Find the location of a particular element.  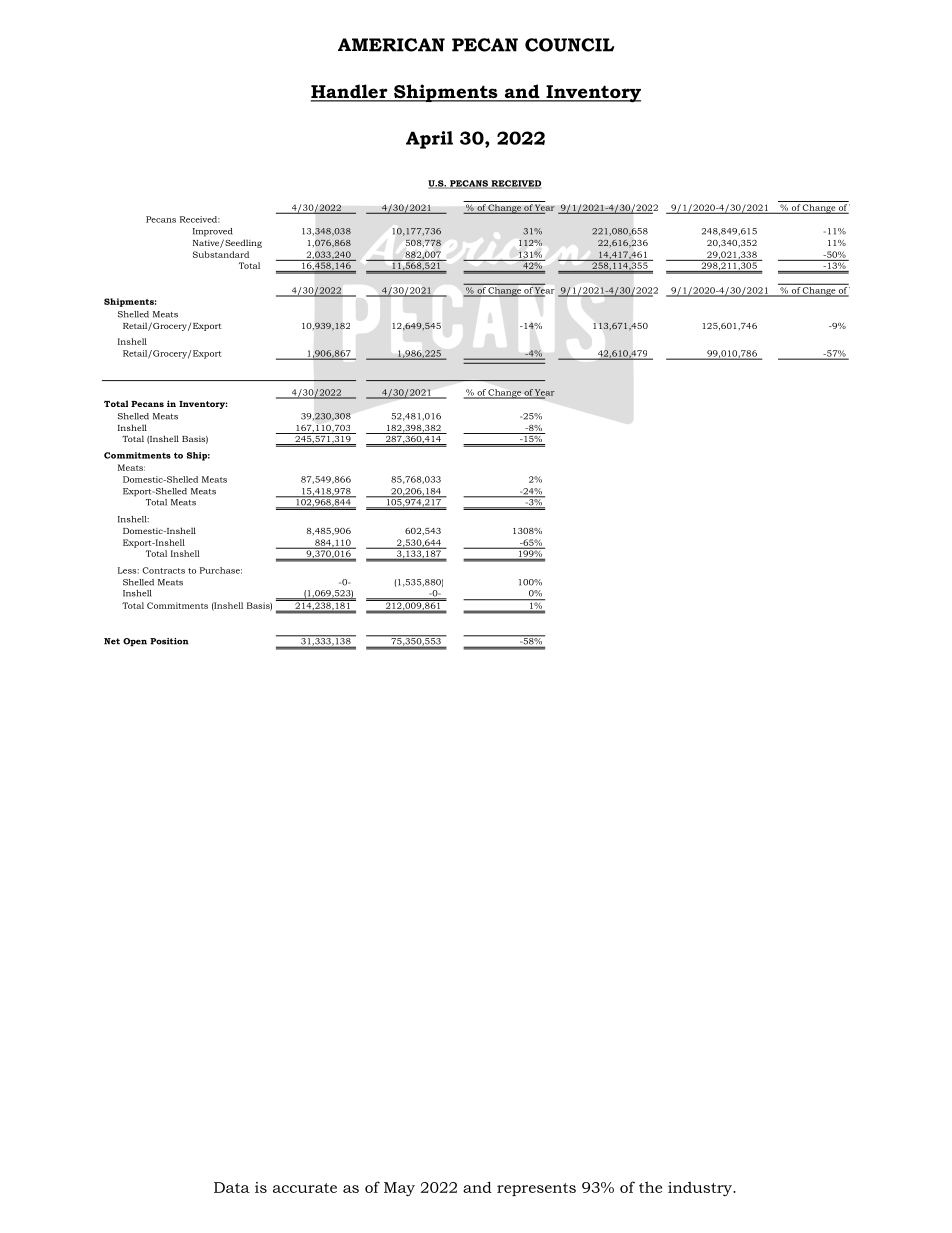

Improved is located at coordinates (213, 232).
